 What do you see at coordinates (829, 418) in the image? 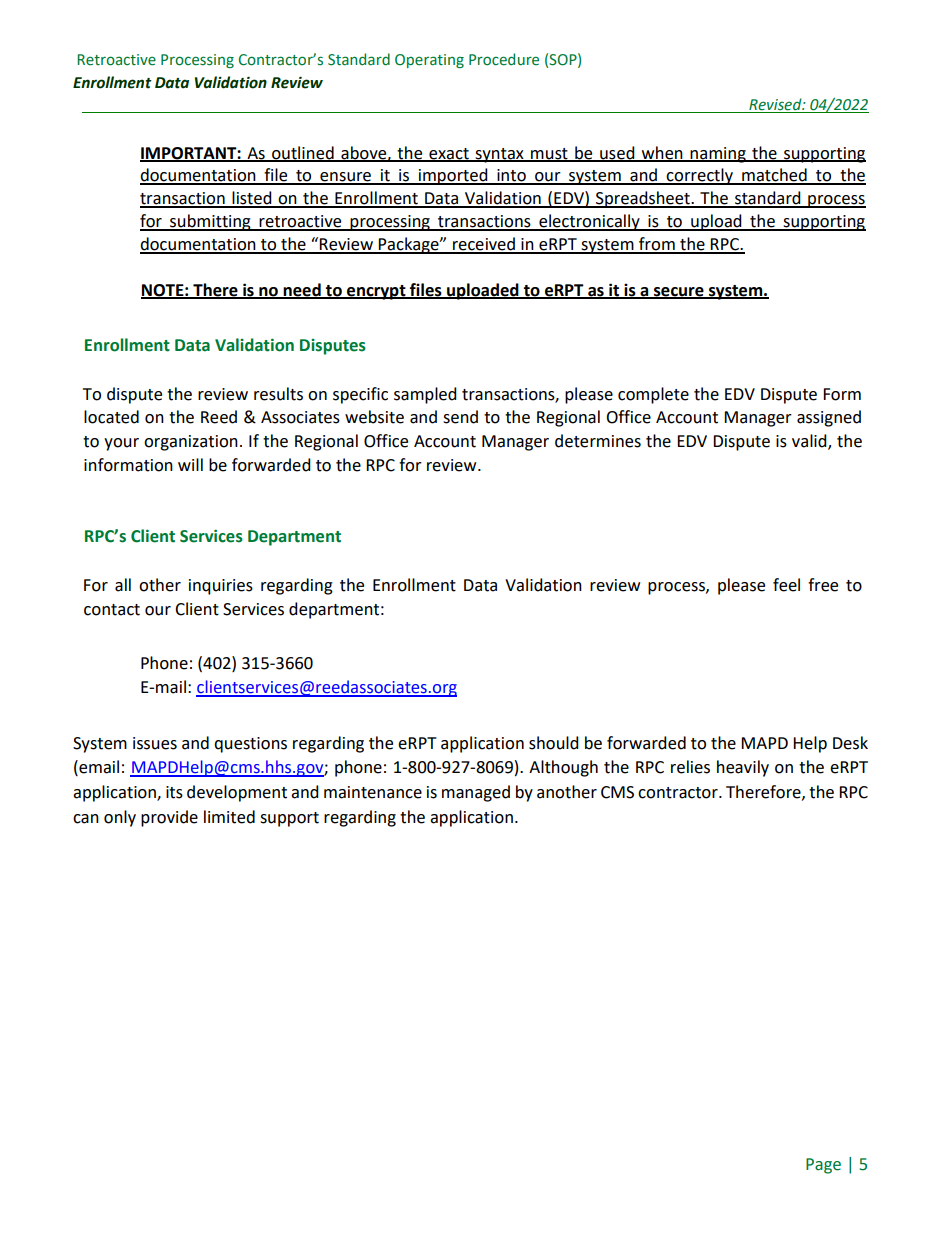
I see `assigned` at bounding box center [829, 418].
